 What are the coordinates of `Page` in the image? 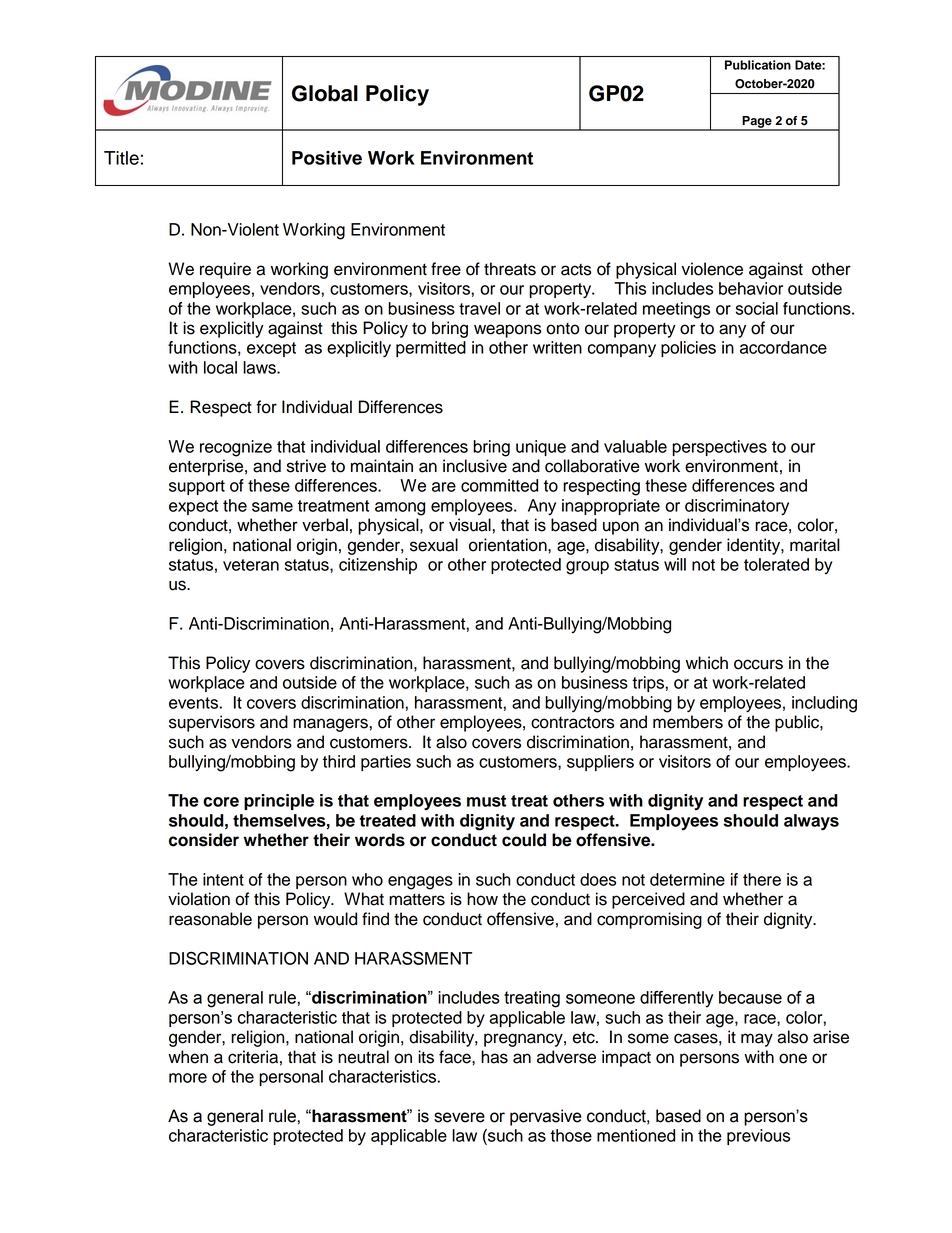 It's located at (757, 123).
